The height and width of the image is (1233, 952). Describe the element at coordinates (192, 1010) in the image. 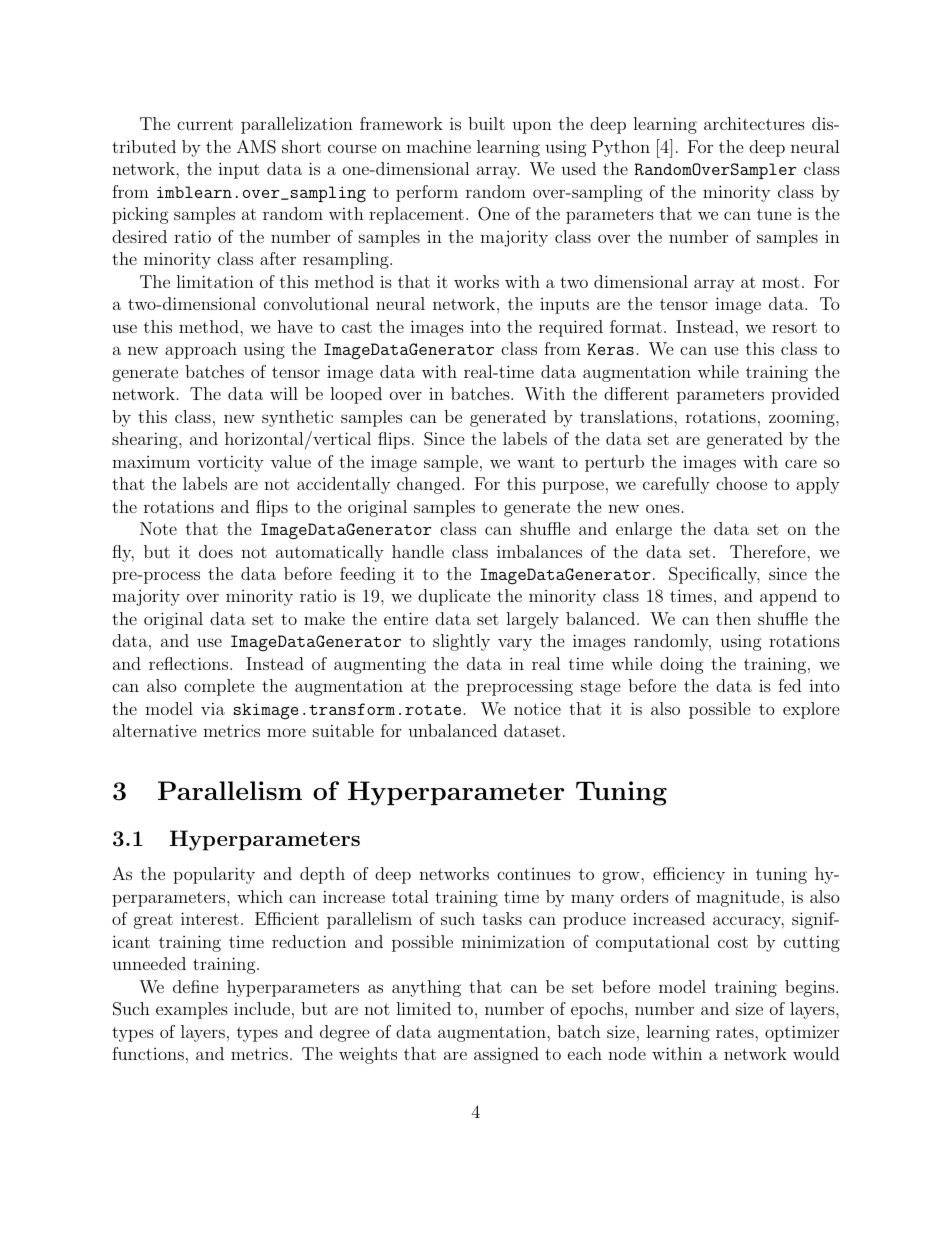

I see `examples` at that location.
